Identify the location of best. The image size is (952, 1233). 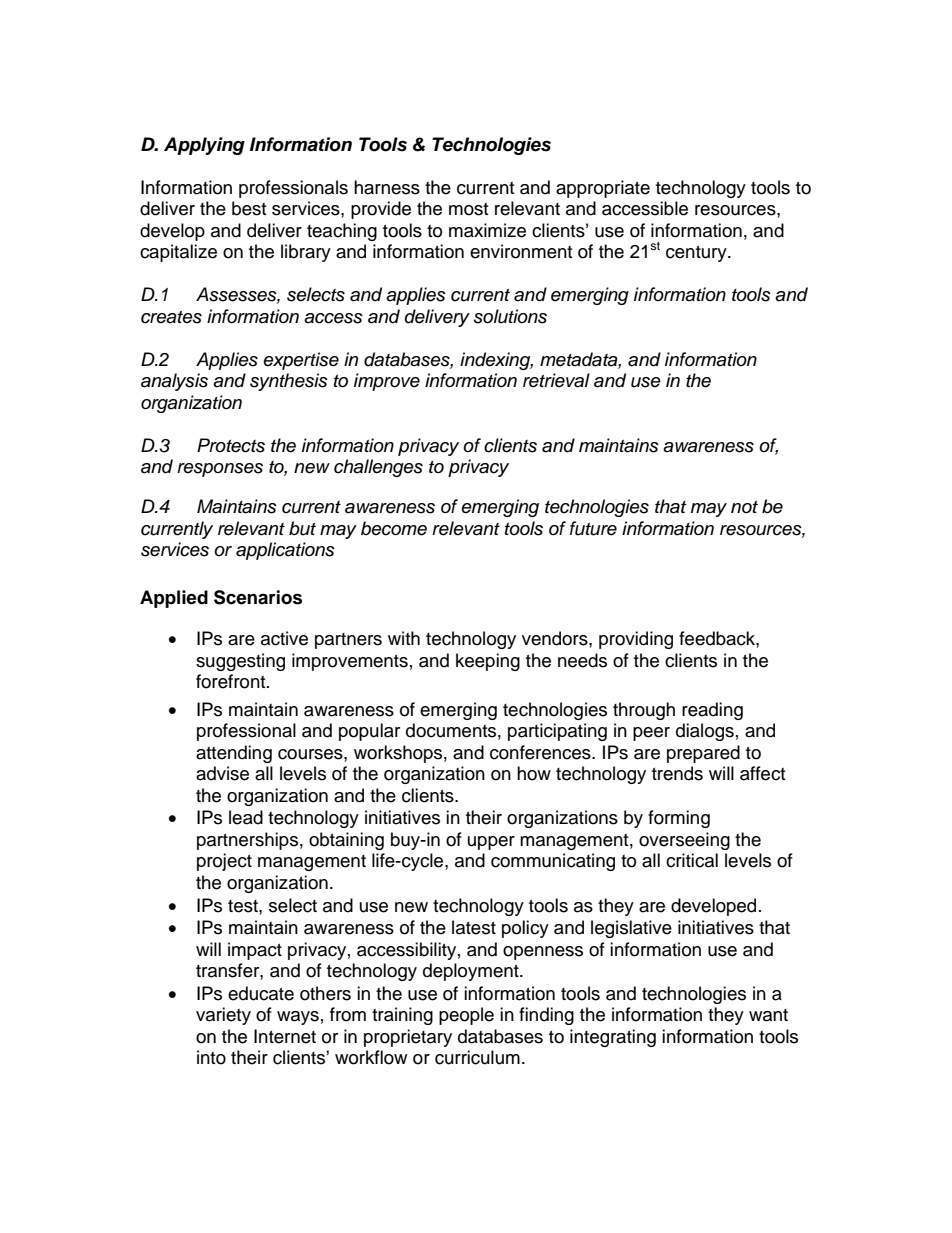
(249, 208).
